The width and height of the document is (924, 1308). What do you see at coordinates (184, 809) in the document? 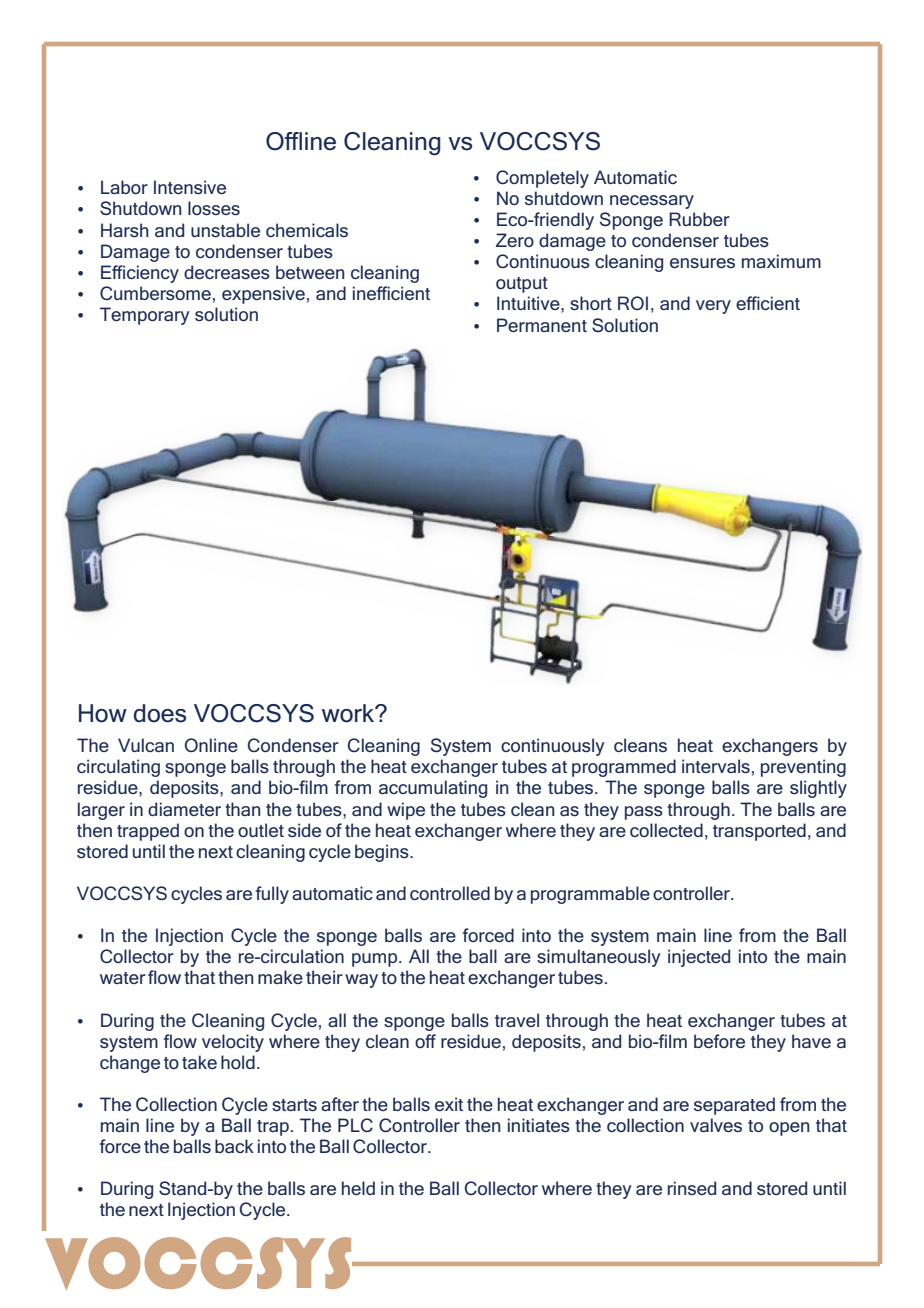
I see `diameter` at bounding box center [184, 809].
